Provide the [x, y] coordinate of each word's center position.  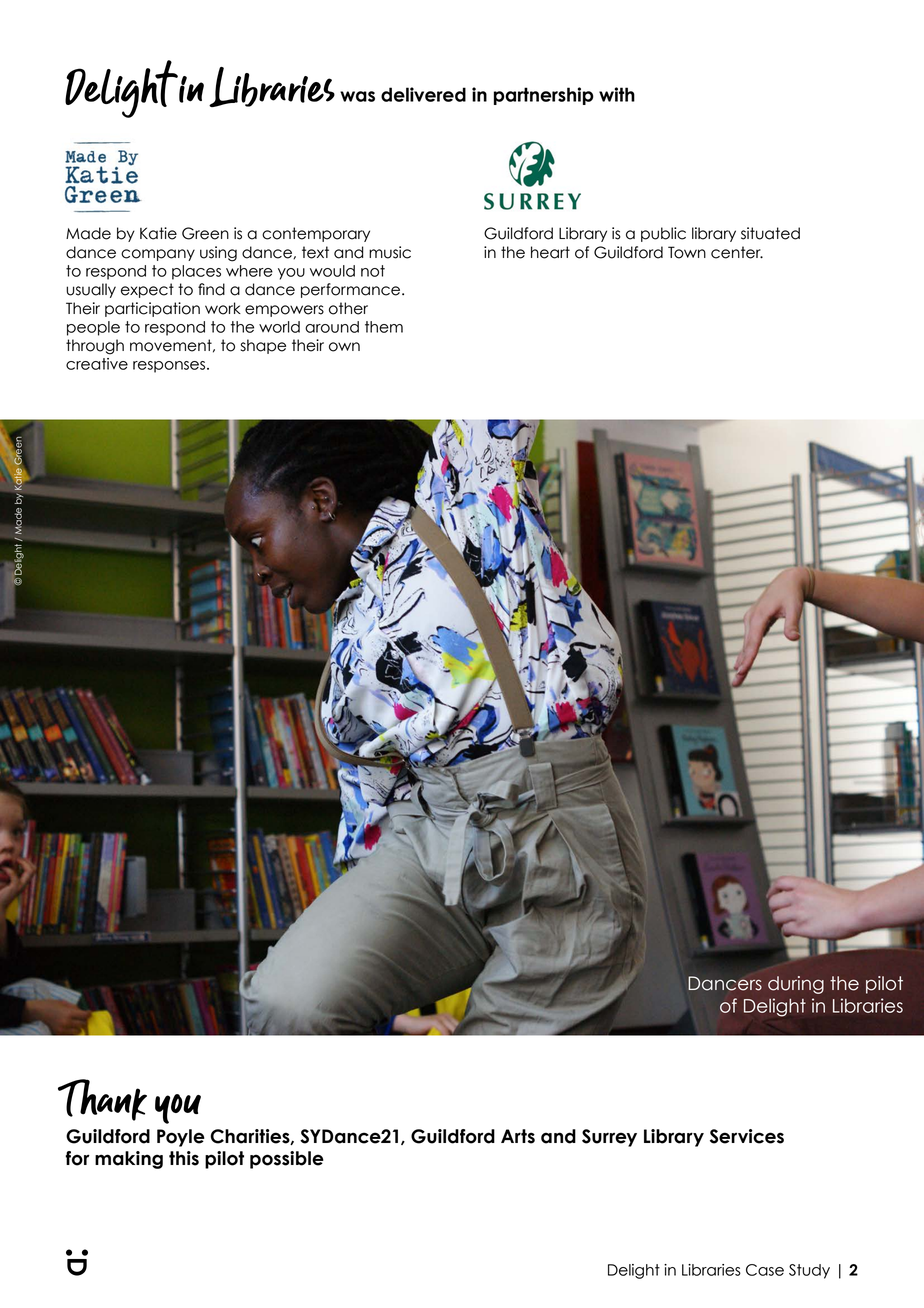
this [184, 1158]
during [796, 985]
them [384, 327]
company [158, 255]
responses [170, 367]
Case [765, 1270]
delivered [423, 94]
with [617, 94]
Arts [518, 1136]
